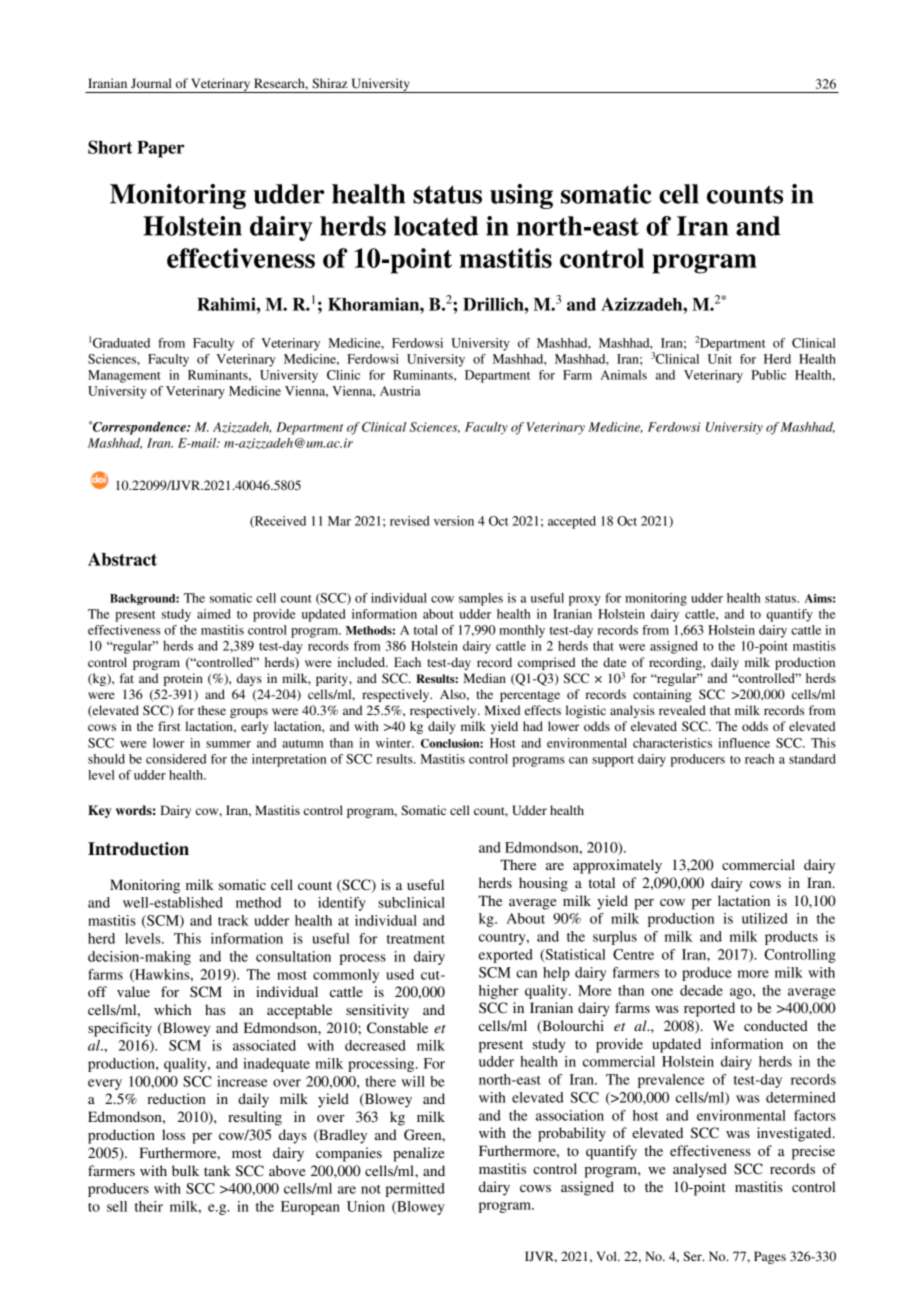 This image has width=924, height=1308. Describe the element at coordinates (720, 359) in the image. I see `Unit` at that location.
